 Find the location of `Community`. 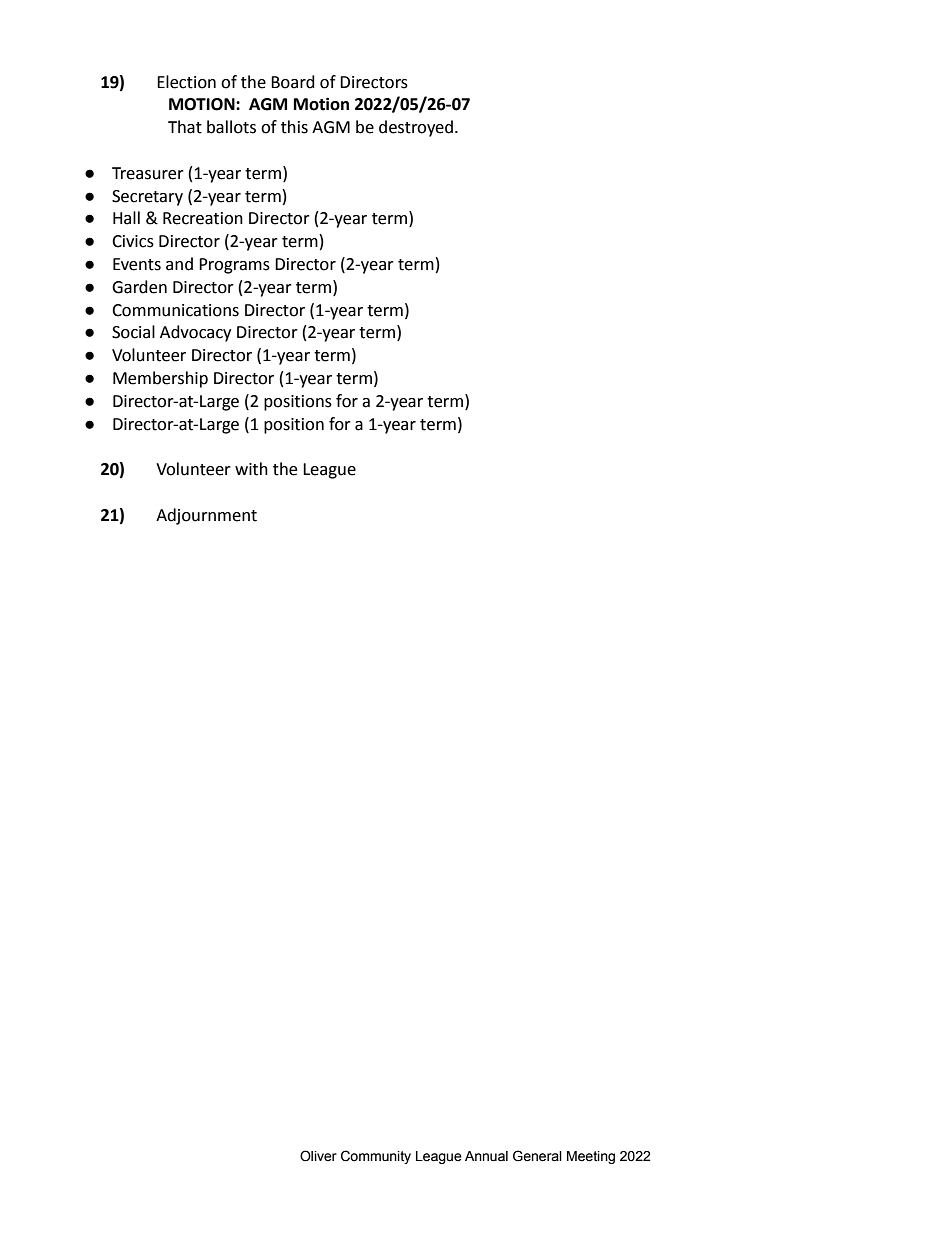

Community is located at coordinates (376, 1157).
